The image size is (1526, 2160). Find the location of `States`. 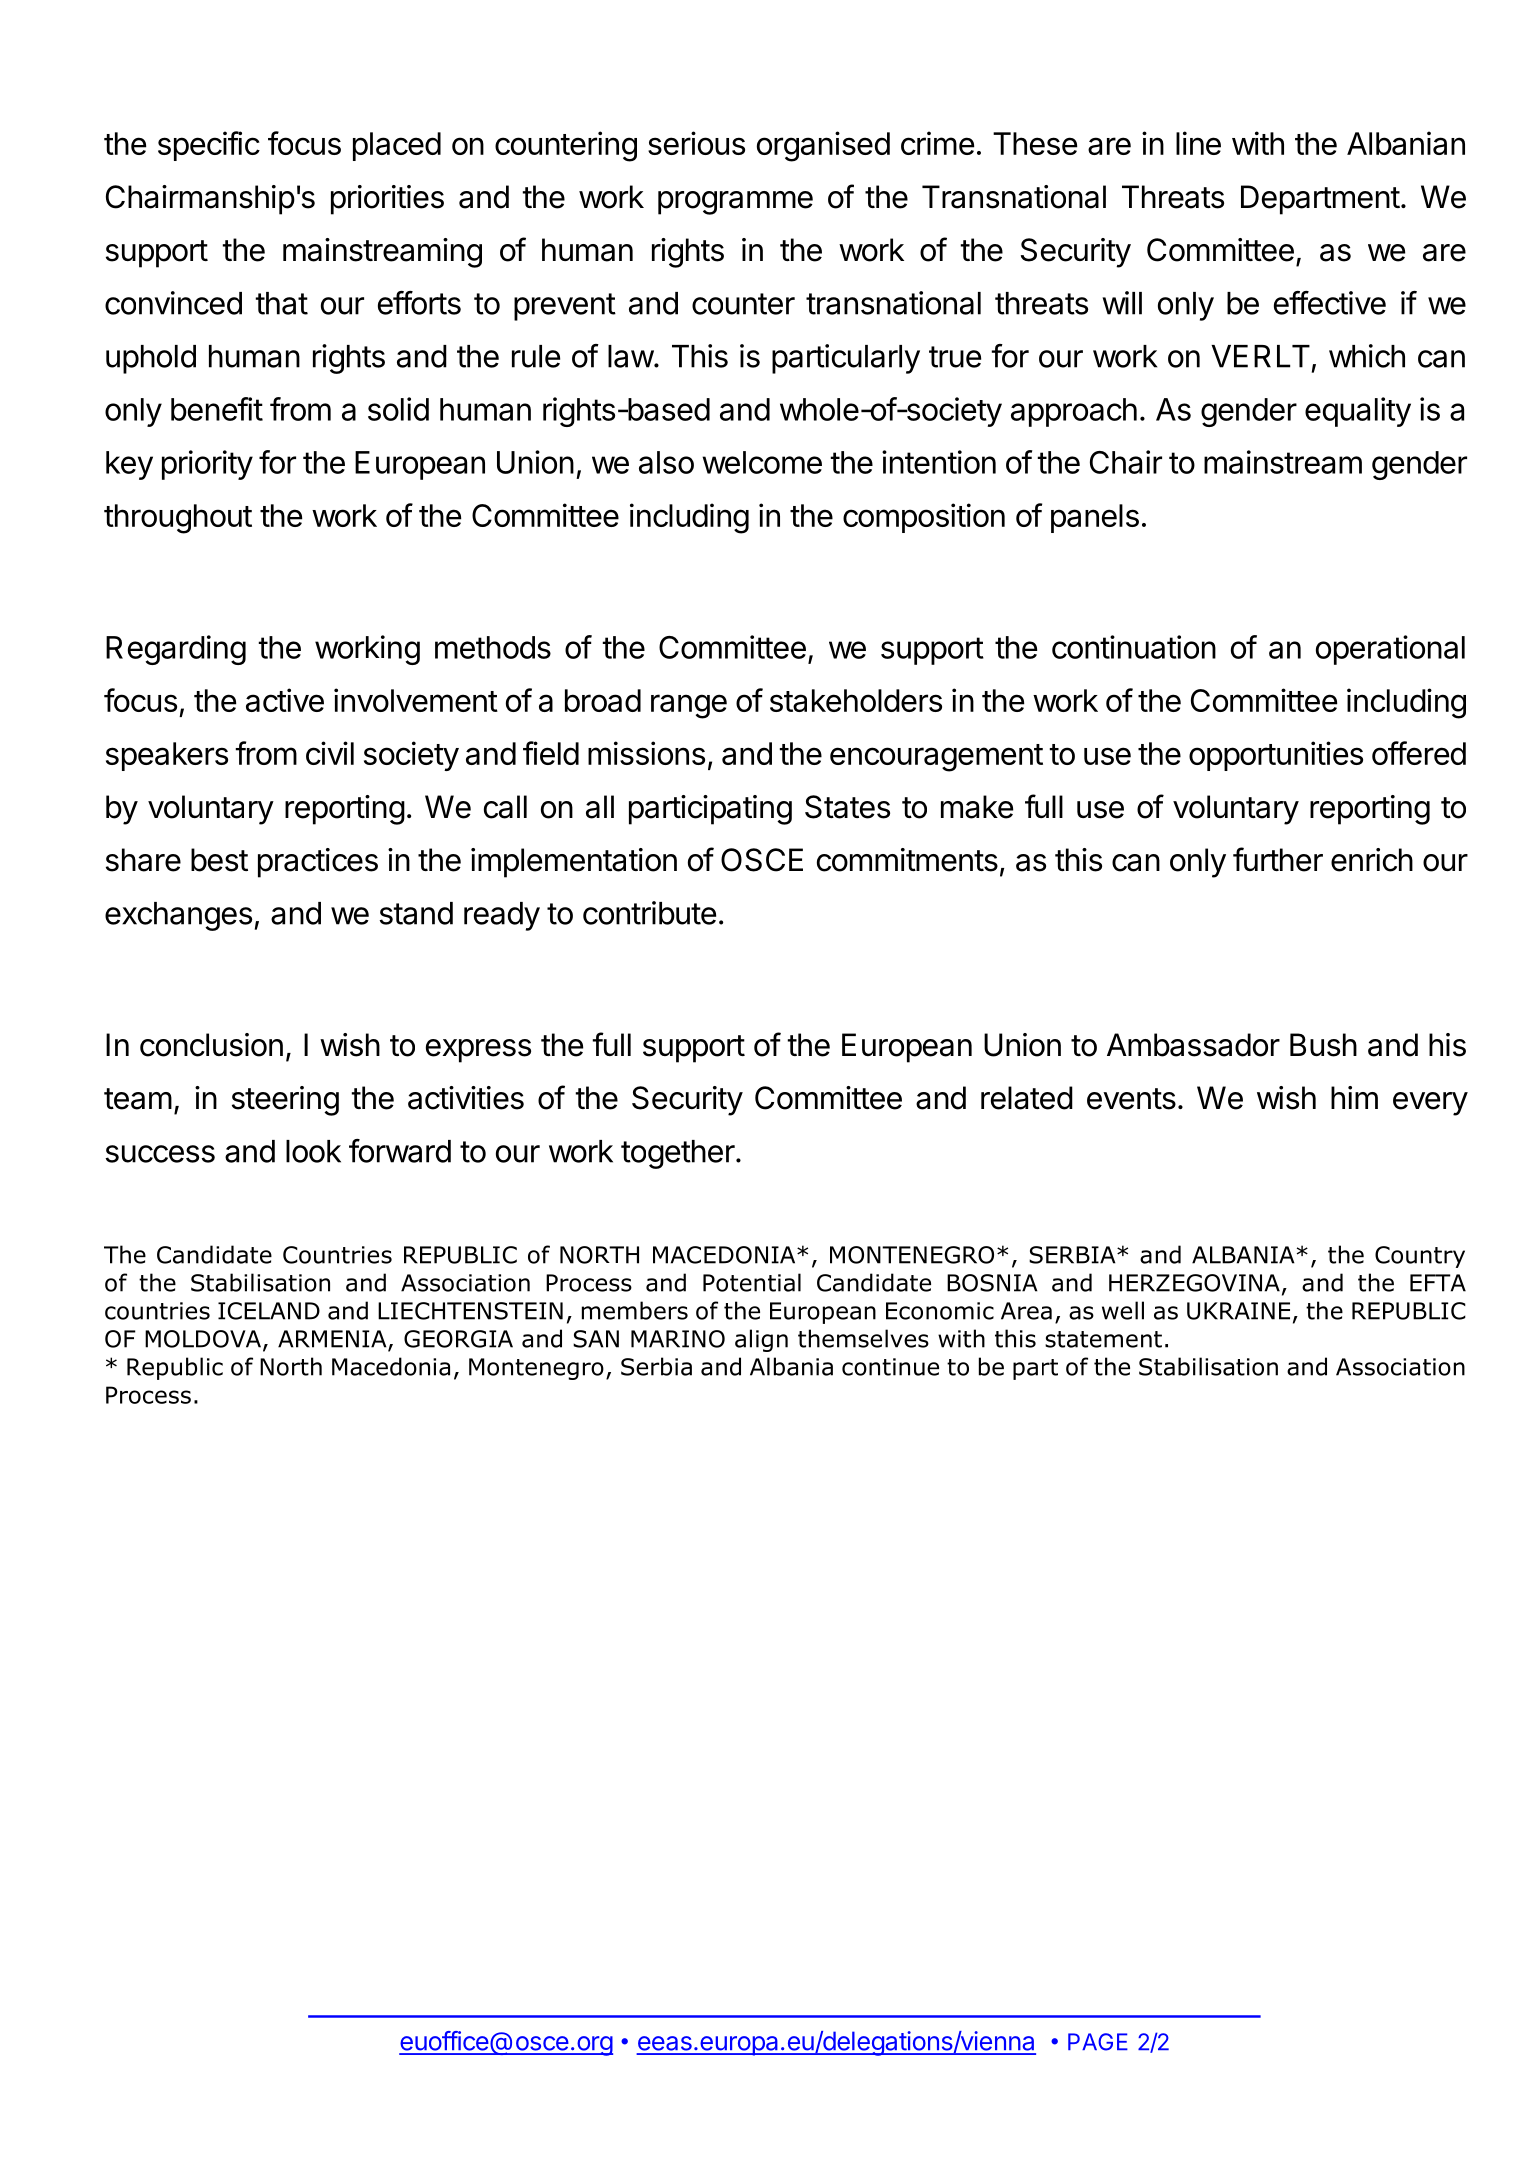

States is located at coordinates (847, 807).
